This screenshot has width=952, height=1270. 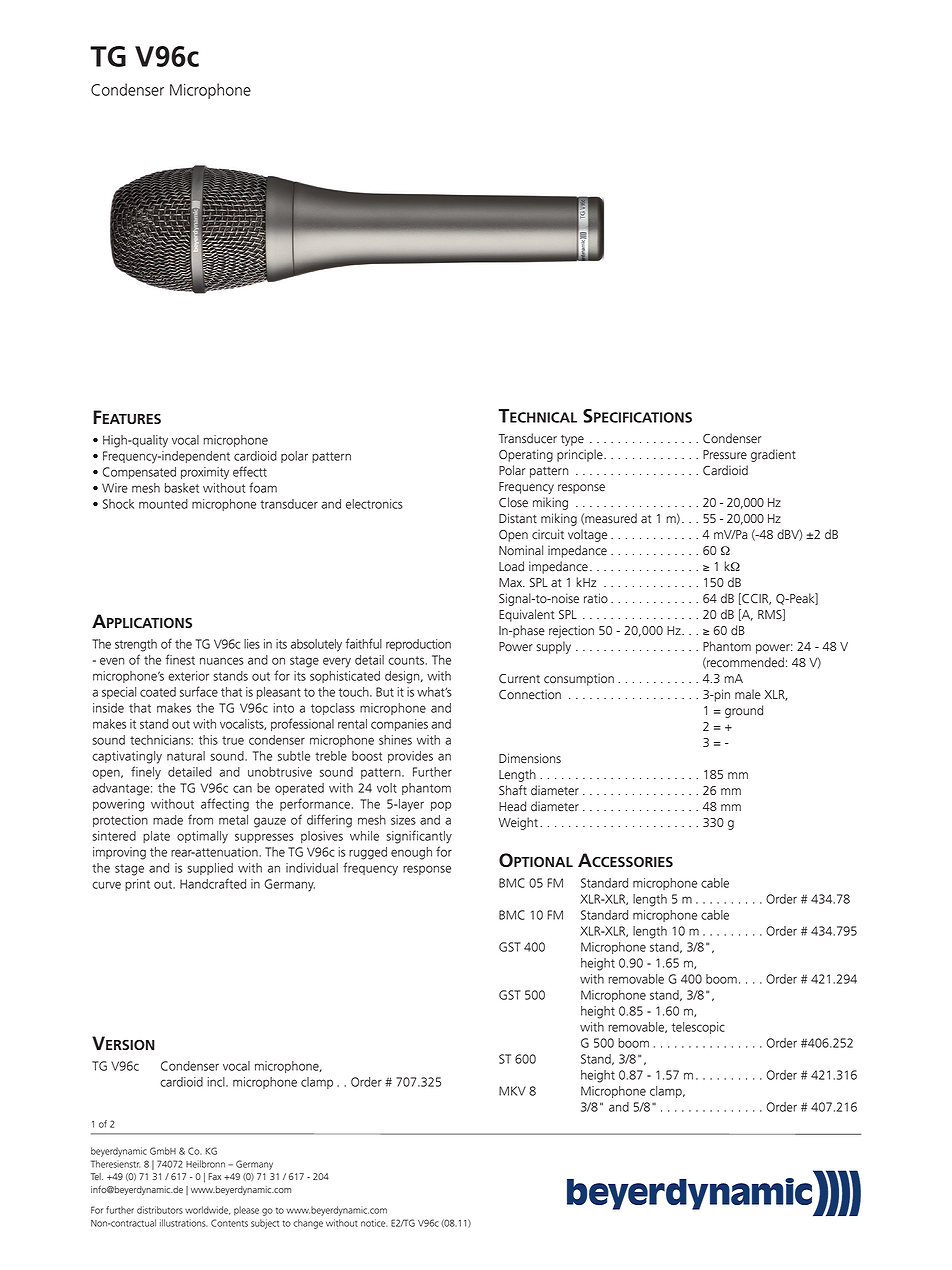 I want to click on Operating, so click(x=526, y=455).
